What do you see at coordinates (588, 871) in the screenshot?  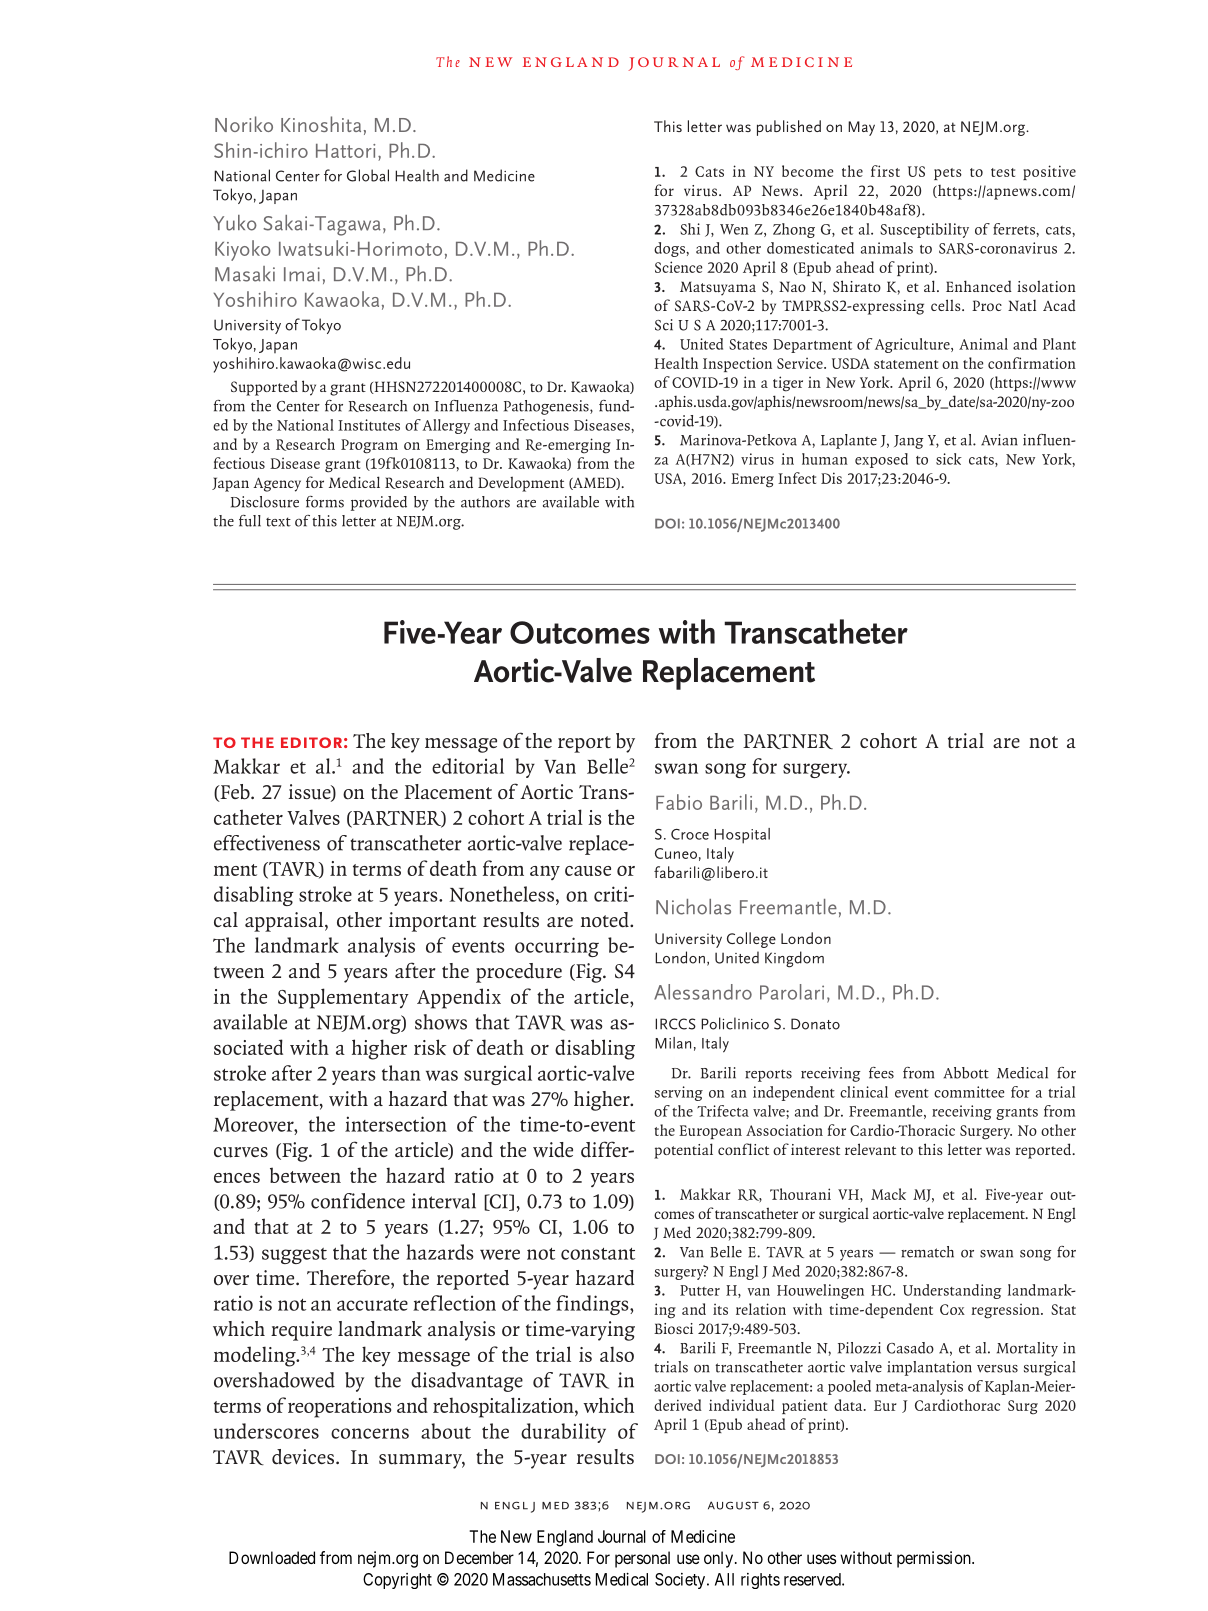 I see `cause` at bounding box center [588, 871].
